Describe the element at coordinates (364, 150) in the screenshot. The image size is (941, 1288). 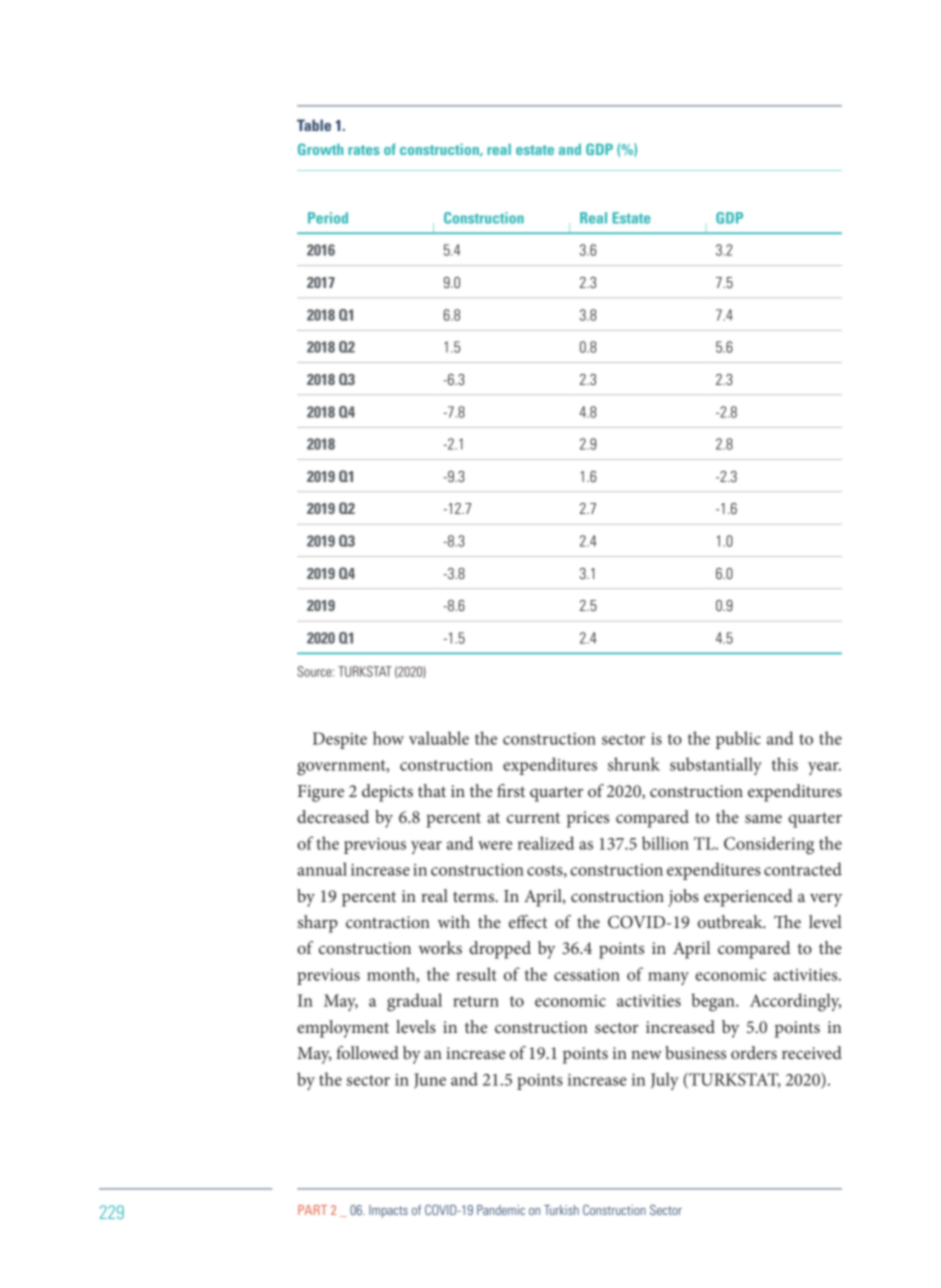
I see `rates` at that location.
